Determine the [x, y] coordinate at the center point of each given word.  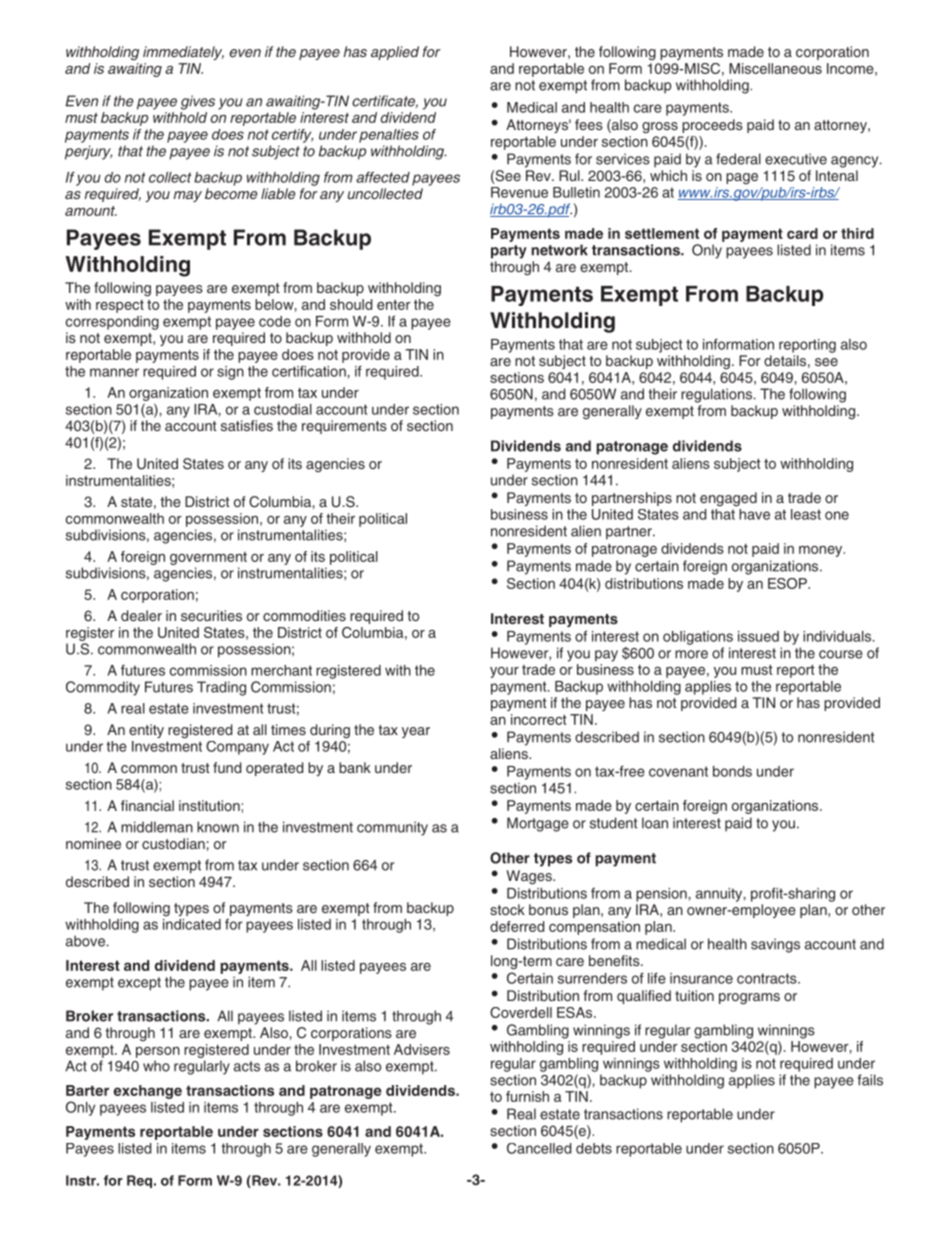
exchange [148, 1092]
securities [211, 615]
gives [198, 102]
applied [395, 53]
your [504, 672]
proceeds [712, 126]
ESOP [788, 583]
